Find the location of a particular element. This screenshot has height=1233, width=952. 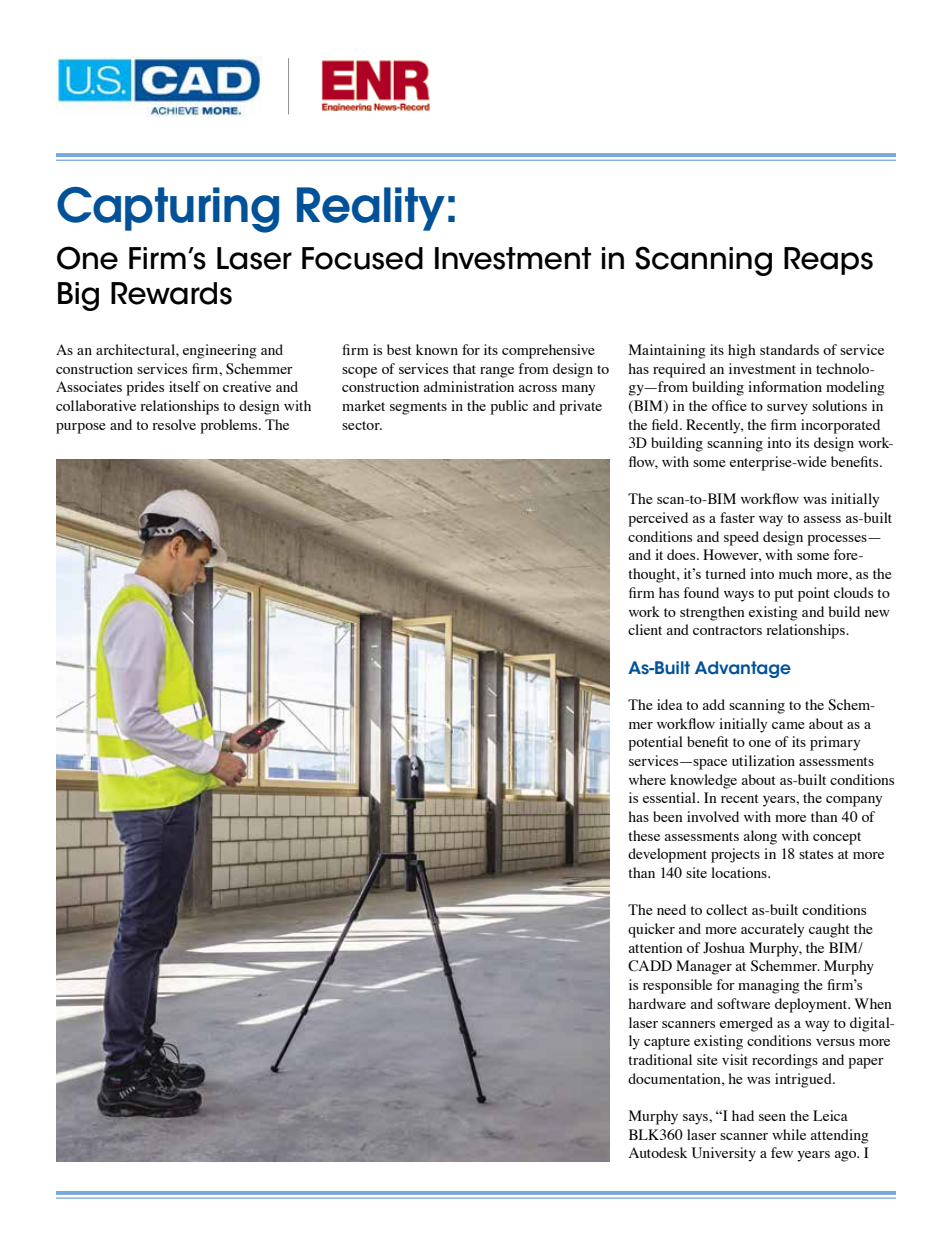

Reality is located at coordinates (371, 209).
